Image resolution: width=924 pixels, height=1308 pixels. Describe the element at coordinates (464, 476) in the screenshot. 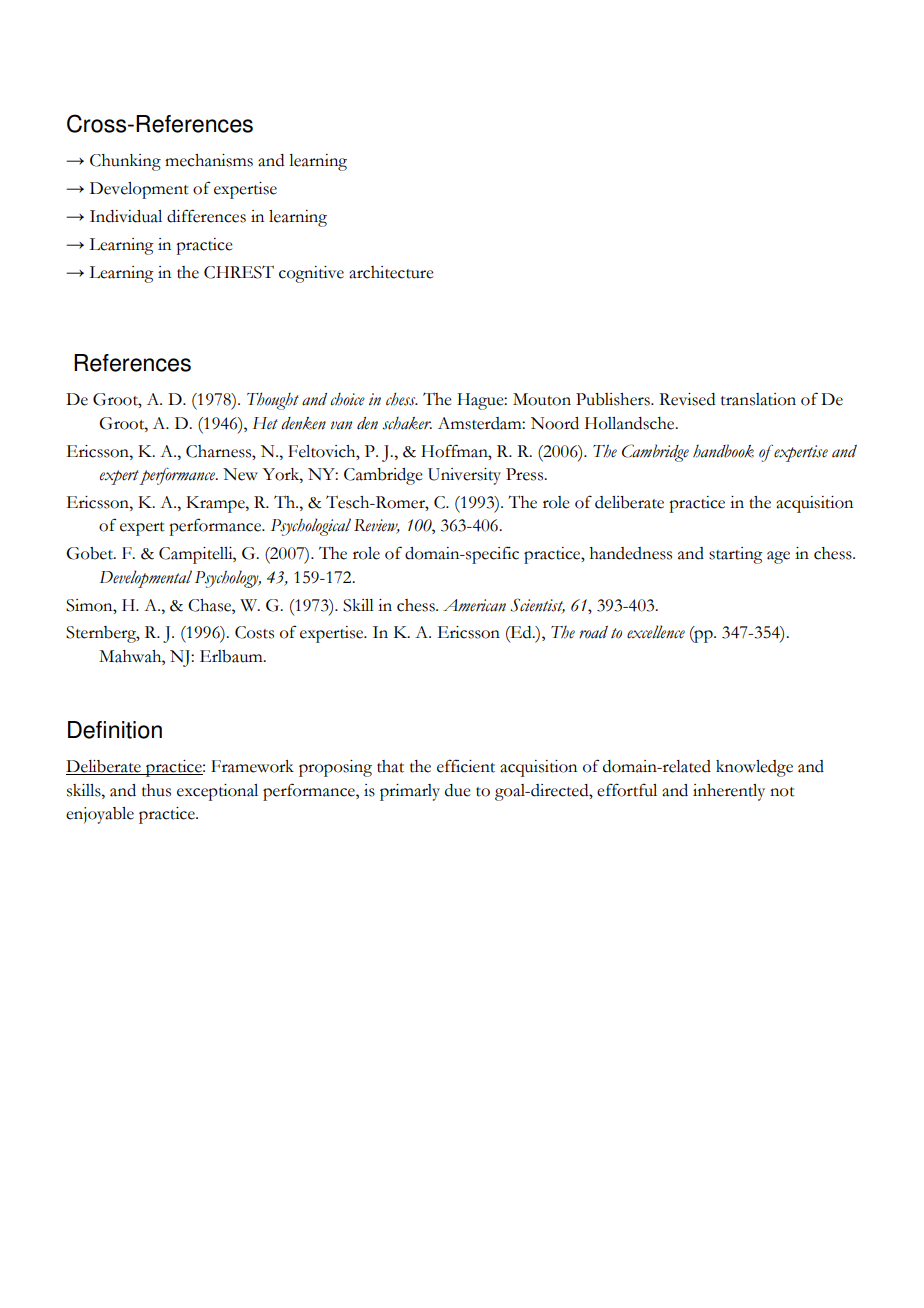

I see `University` at that location.
